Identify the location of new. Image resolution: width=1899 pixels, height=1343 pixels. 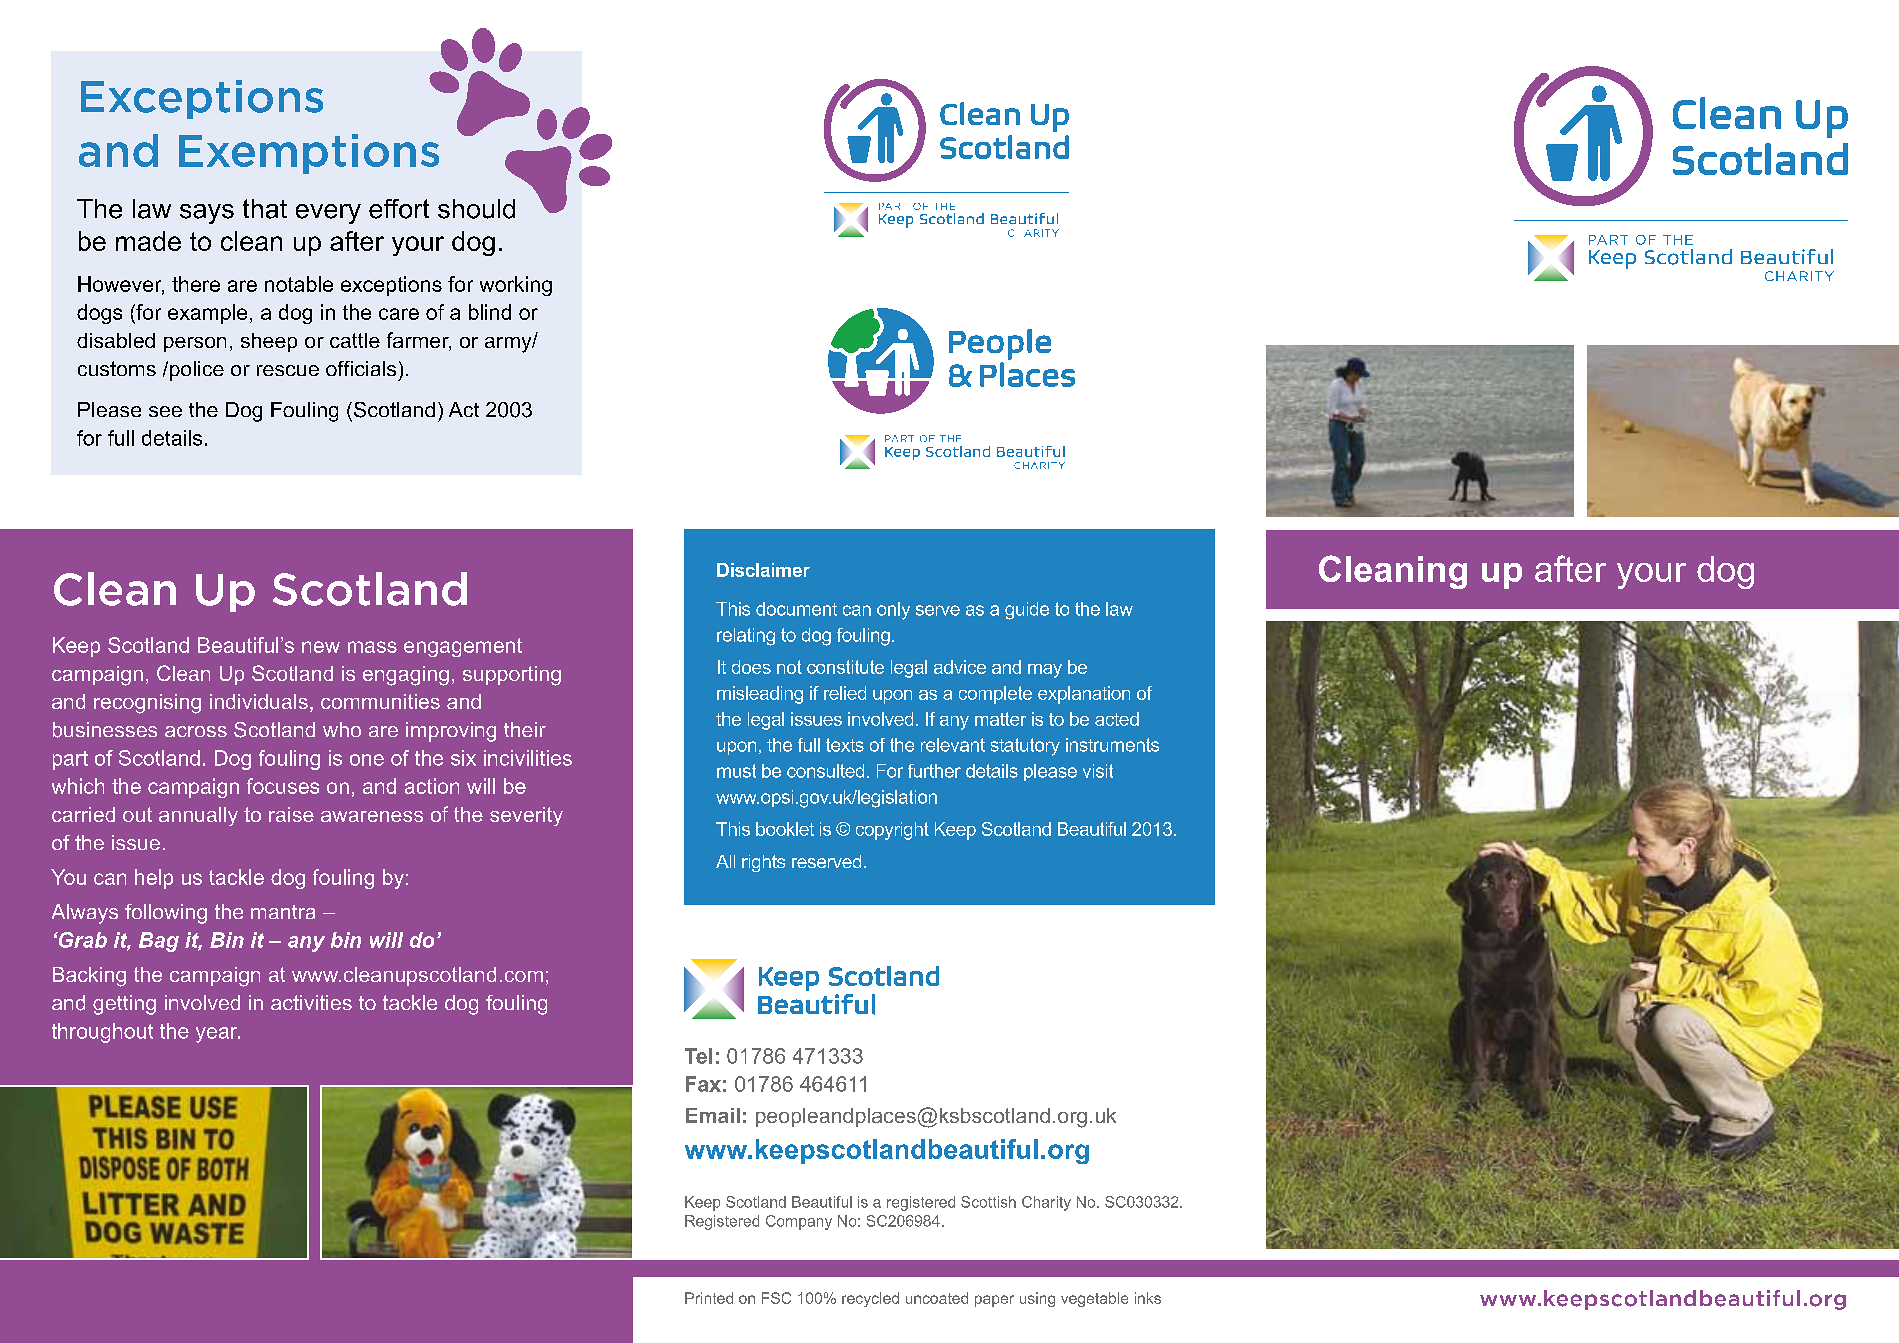
(321, 647).
